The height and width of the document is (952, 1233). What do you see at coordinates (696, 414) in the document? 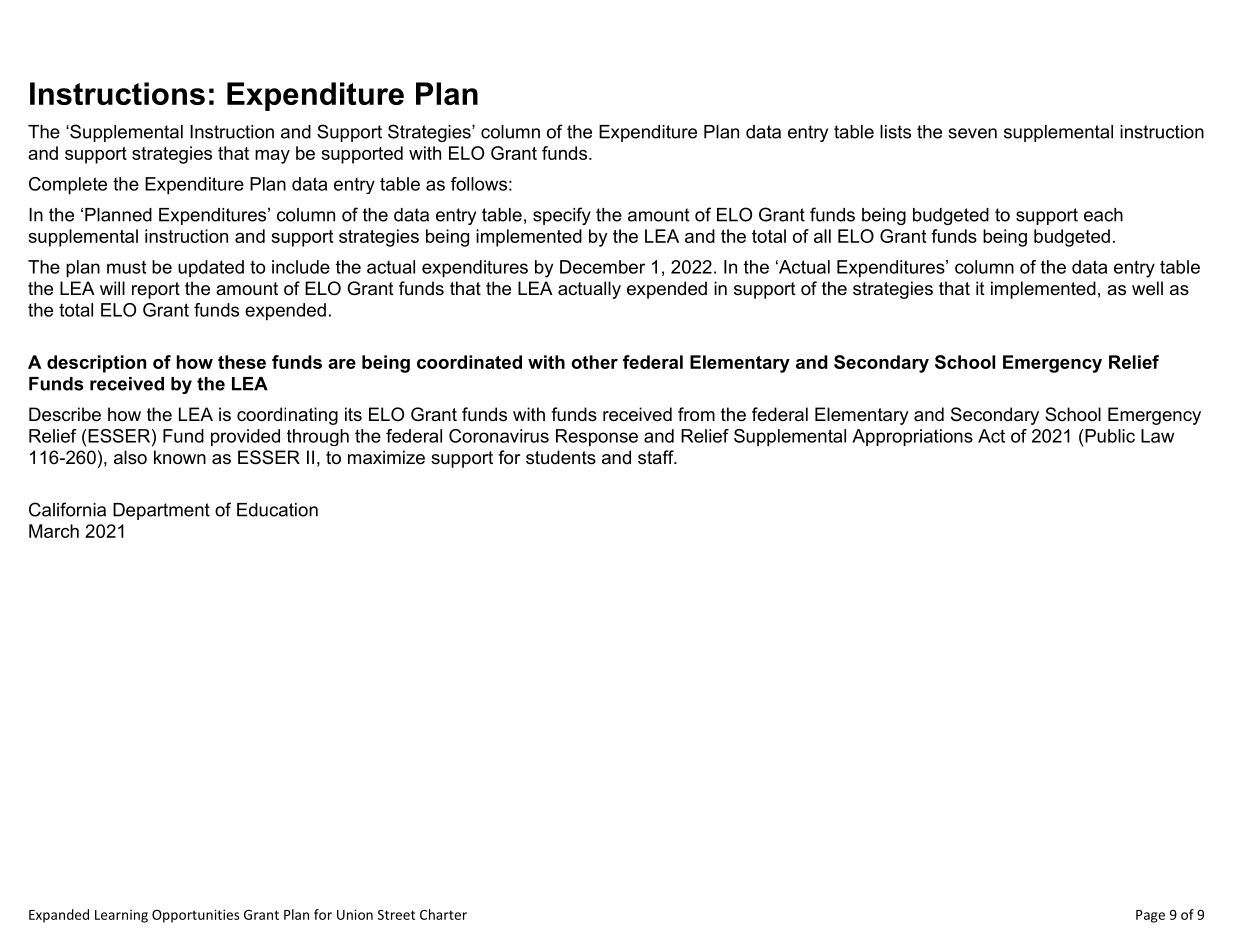
I see `from` at bounding box center [696, 414].
